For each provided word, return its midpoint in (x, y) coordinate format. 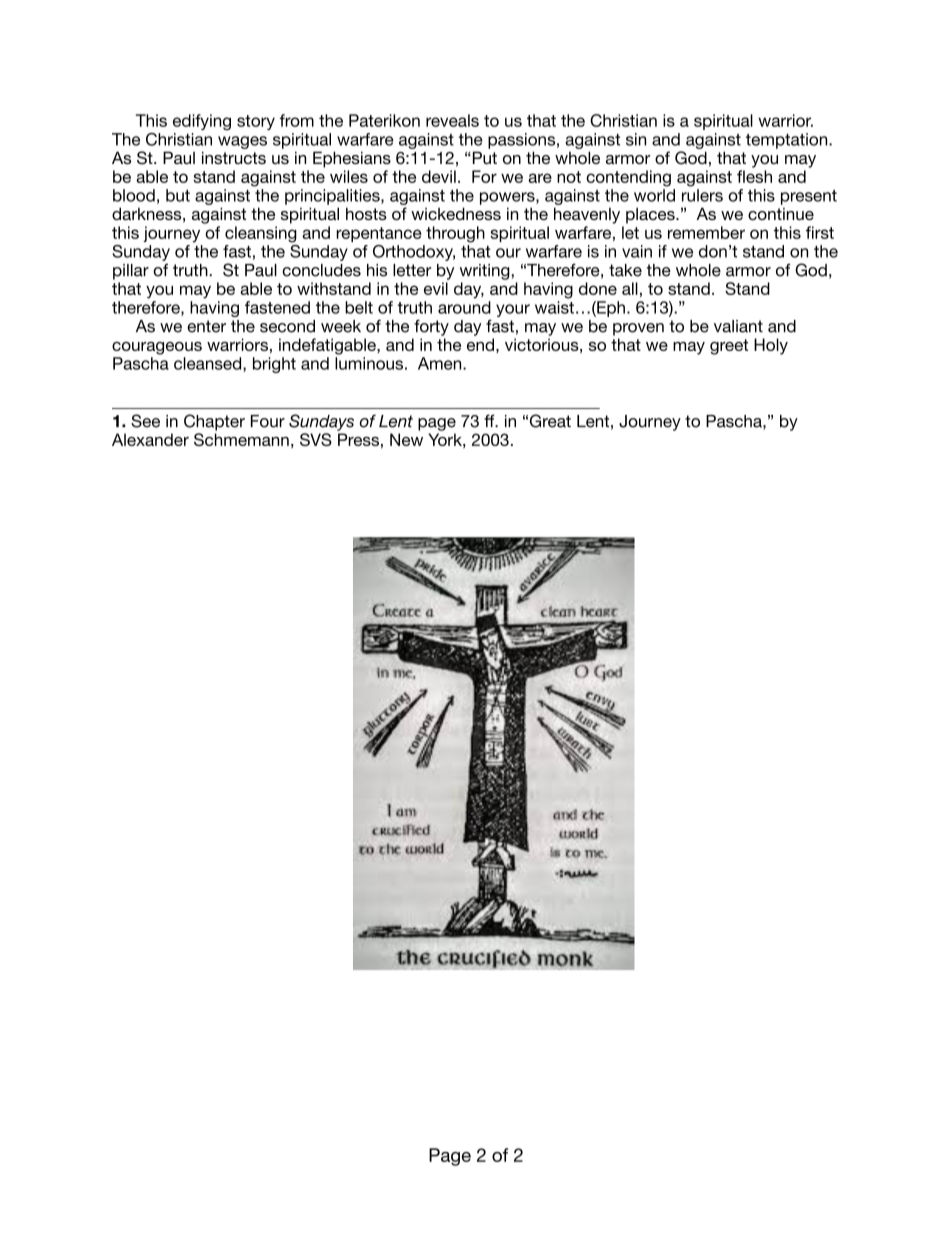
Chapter (214, 422)
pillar (131, 272)
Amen (441, 363)
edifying (202, 122)
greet (729, 347)
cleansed (209, 364)
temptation (788, 141)
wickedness (456, 213)
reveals (452, 120)
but (178, 195)
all (630, 288)
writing (486, 272)
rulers (702, 195)
